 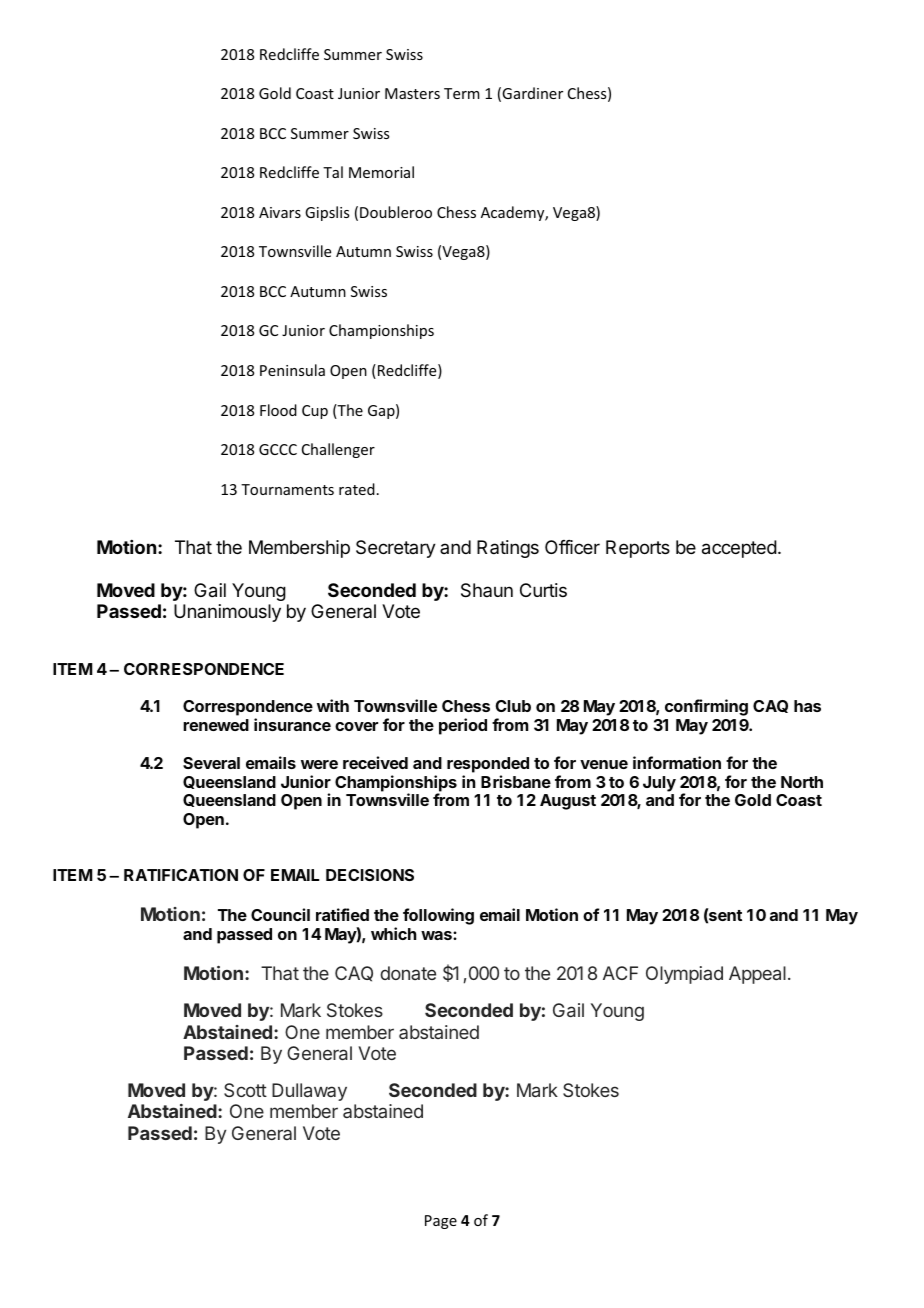 What do you see at coordinates (516, 781) in the page?
I see `Brisbane` at bounding box center [516, 781].
